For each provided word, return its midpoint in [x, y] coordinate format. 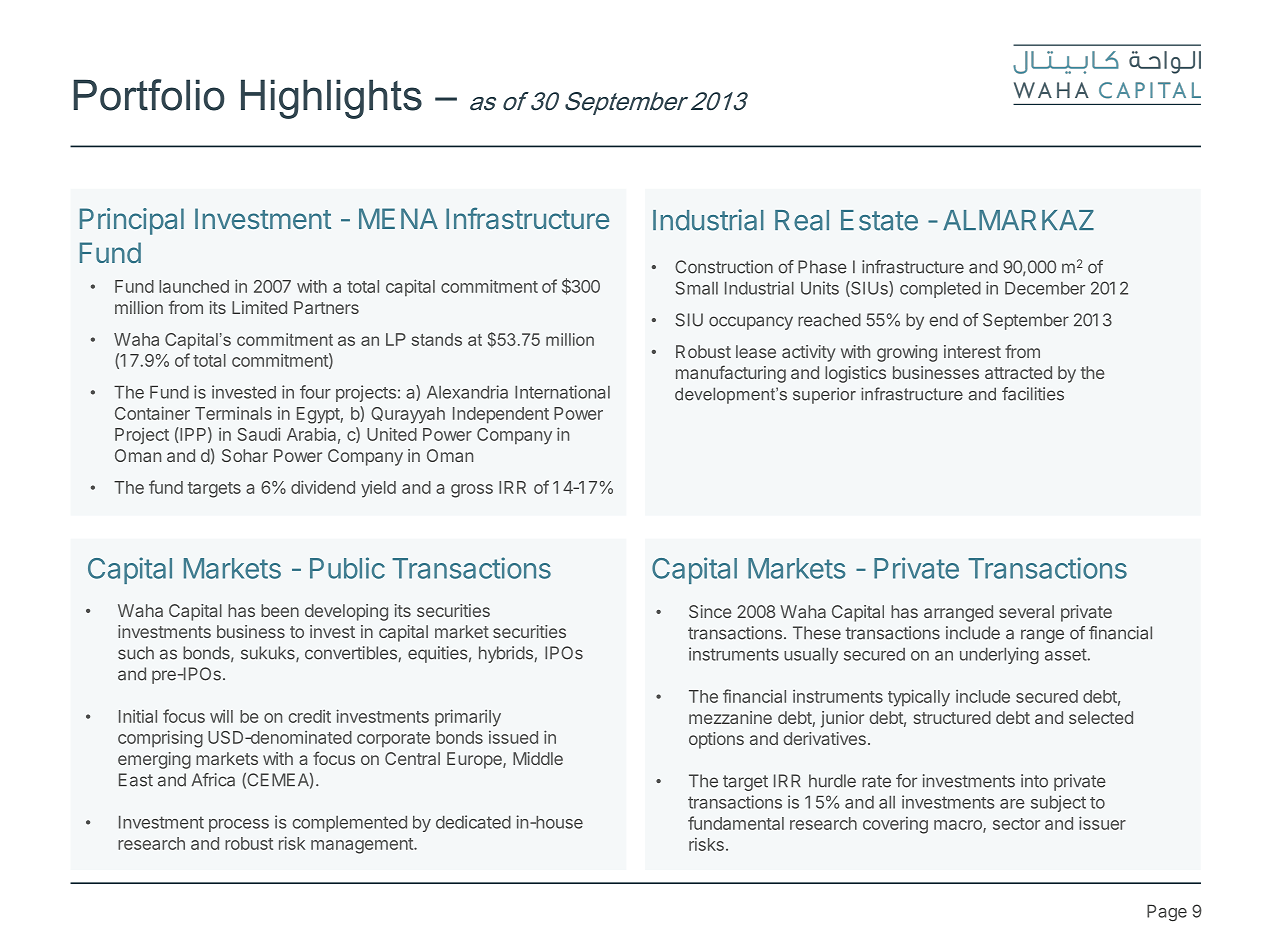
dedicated [473, 822]
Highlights [331, 99]
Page [1167, 912]
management [363, 846]
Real [802, 220]
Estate [879, 220]
